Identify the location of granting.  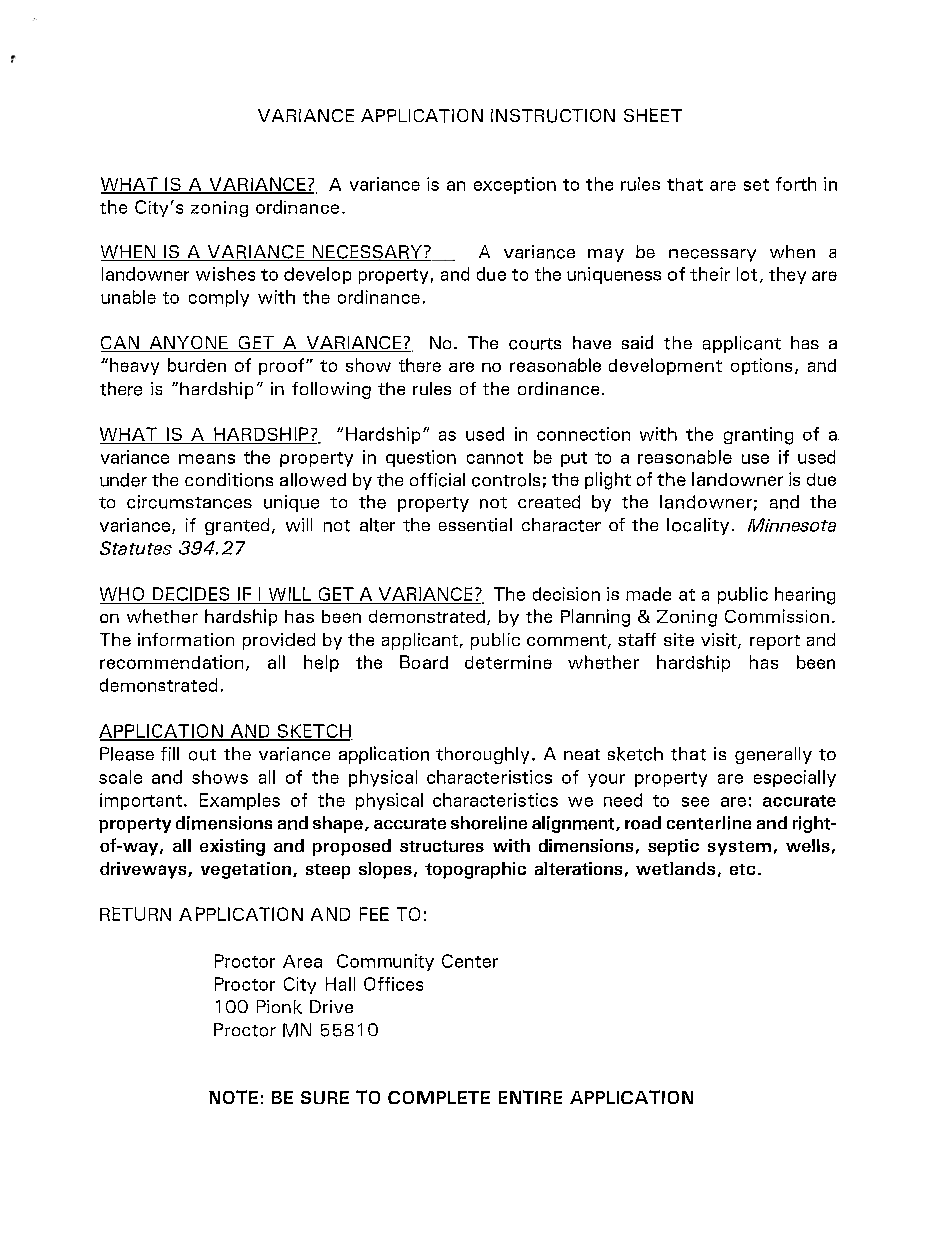
(758, 436).
